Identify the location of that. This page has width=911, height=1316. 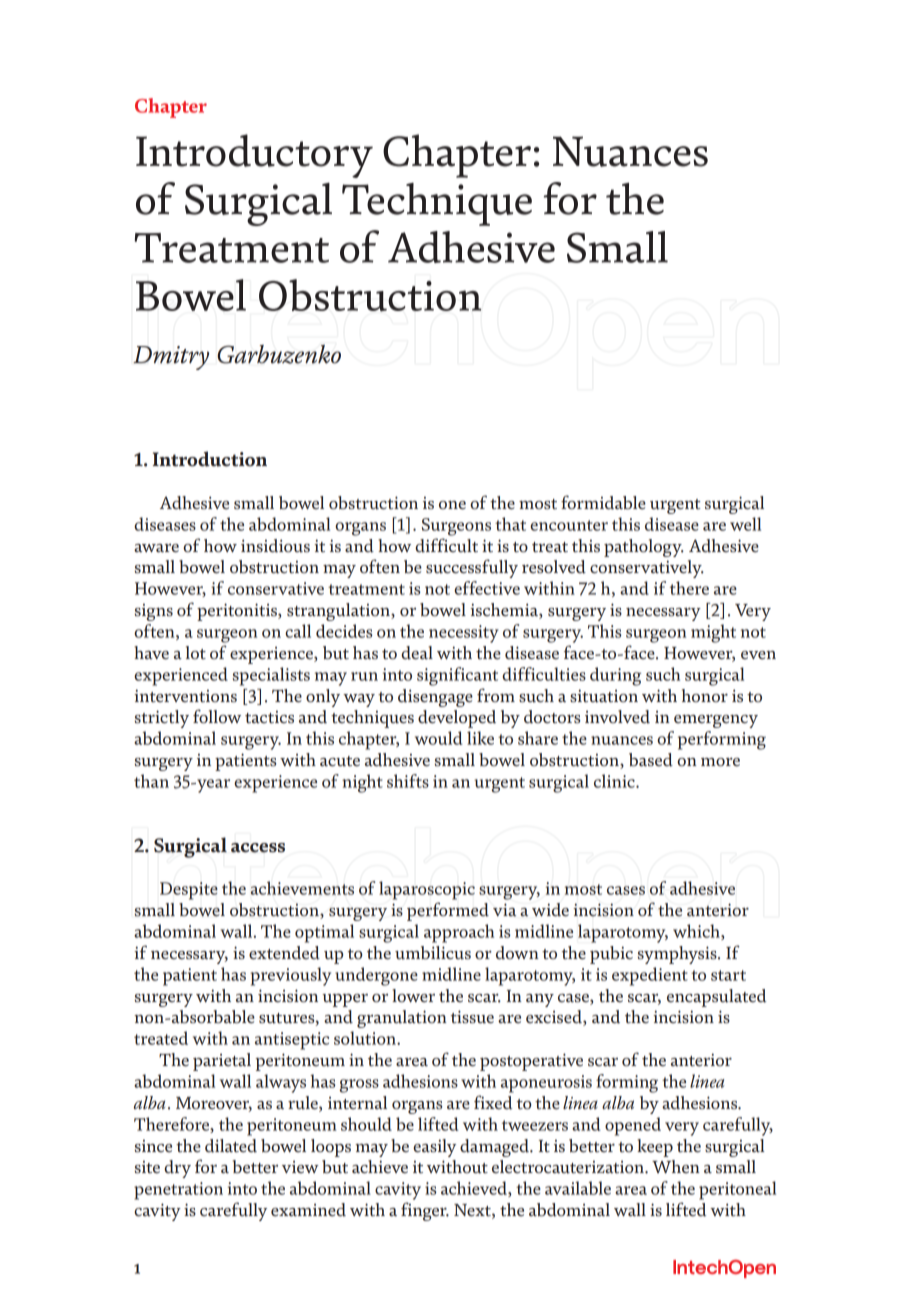
(510, 524).
